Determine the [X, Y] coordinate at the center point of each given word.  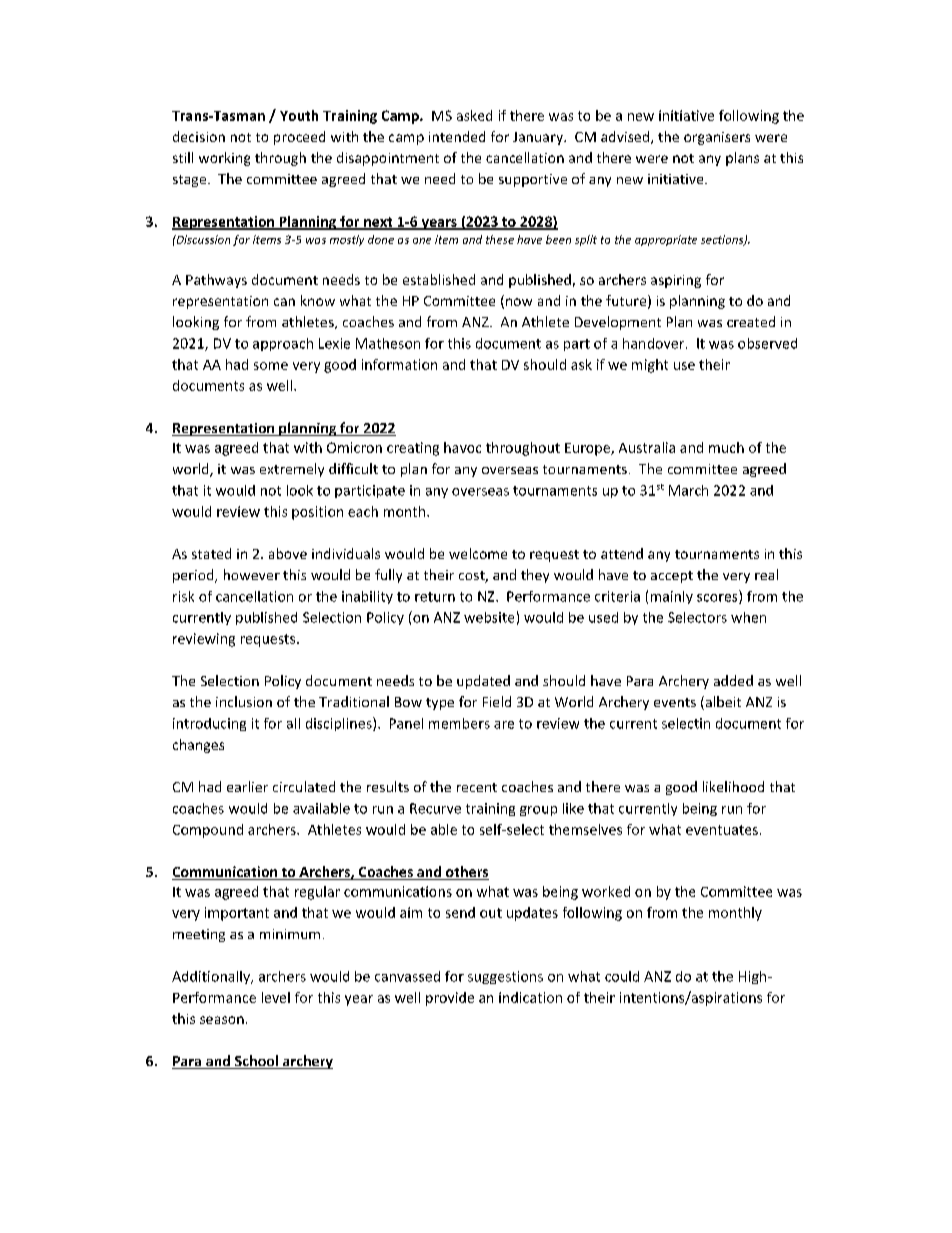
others [466, 873]
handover [655, 343]
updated [483, 682]
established [439, 279]
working [224, 159]
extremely [292, 470]
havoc [462, 447]
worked [606, 891]
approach [283, 344]
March [688, 490]
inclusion [244, 701]
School [256, 1062]
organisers [717, 138]
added [733, 680]
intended [457, 136]
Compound [208, 831]
